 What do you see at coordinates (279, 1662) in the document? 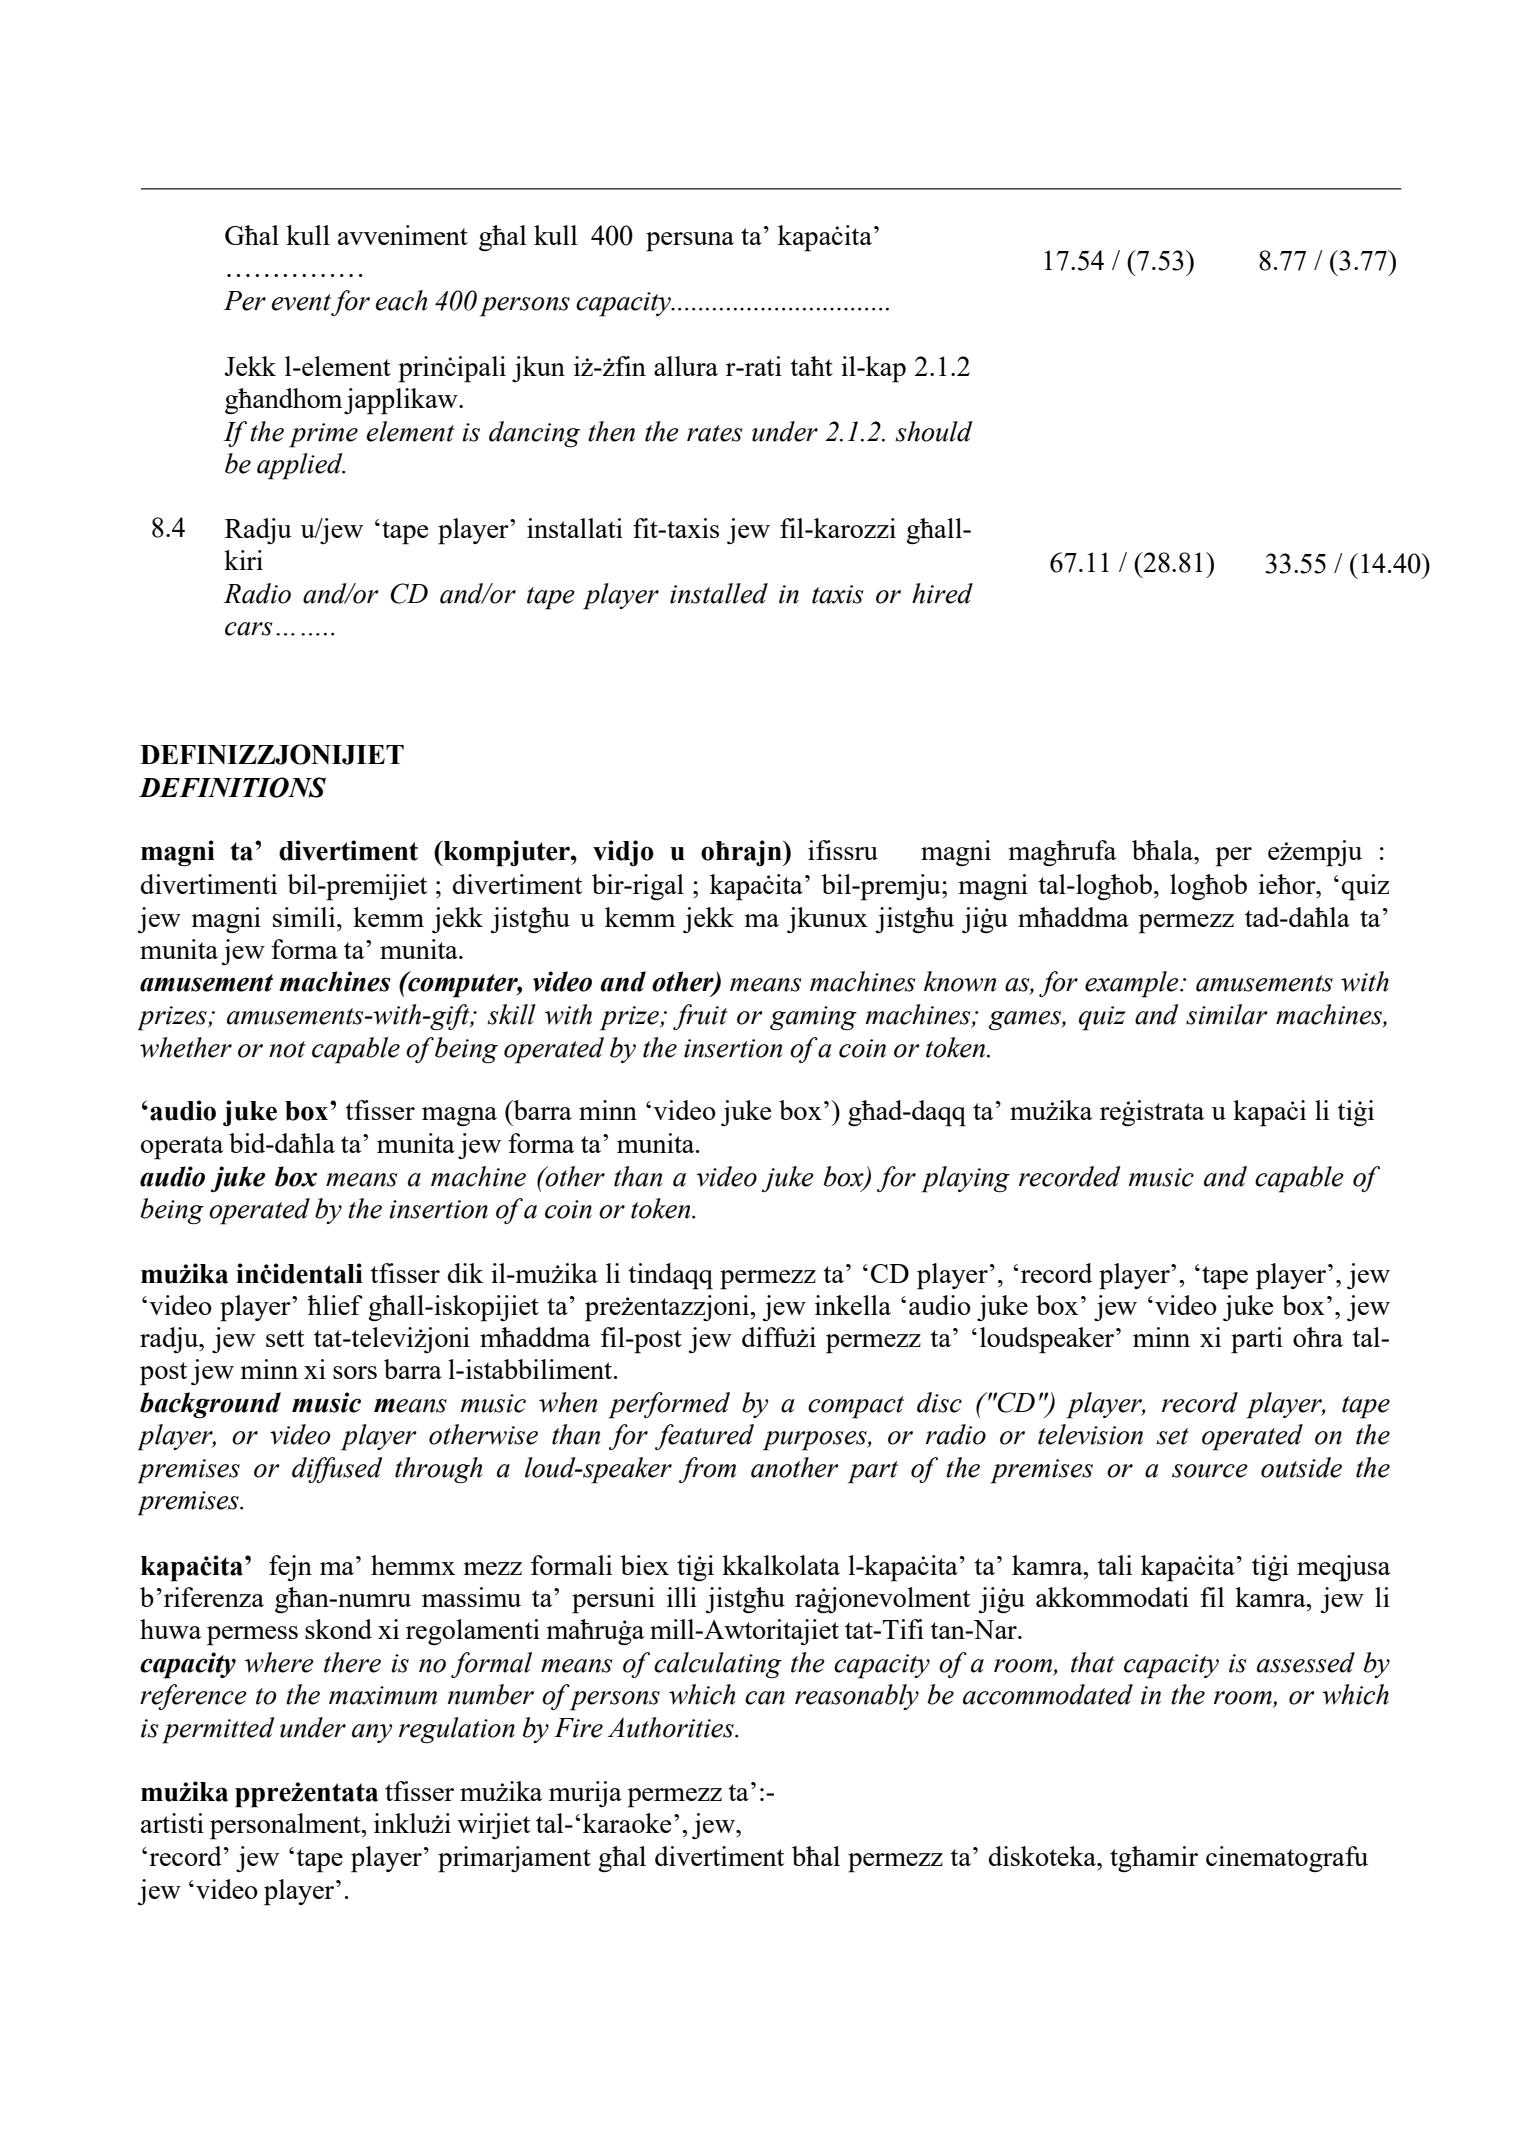
I see `where` at bounding box center [279, 1662].
